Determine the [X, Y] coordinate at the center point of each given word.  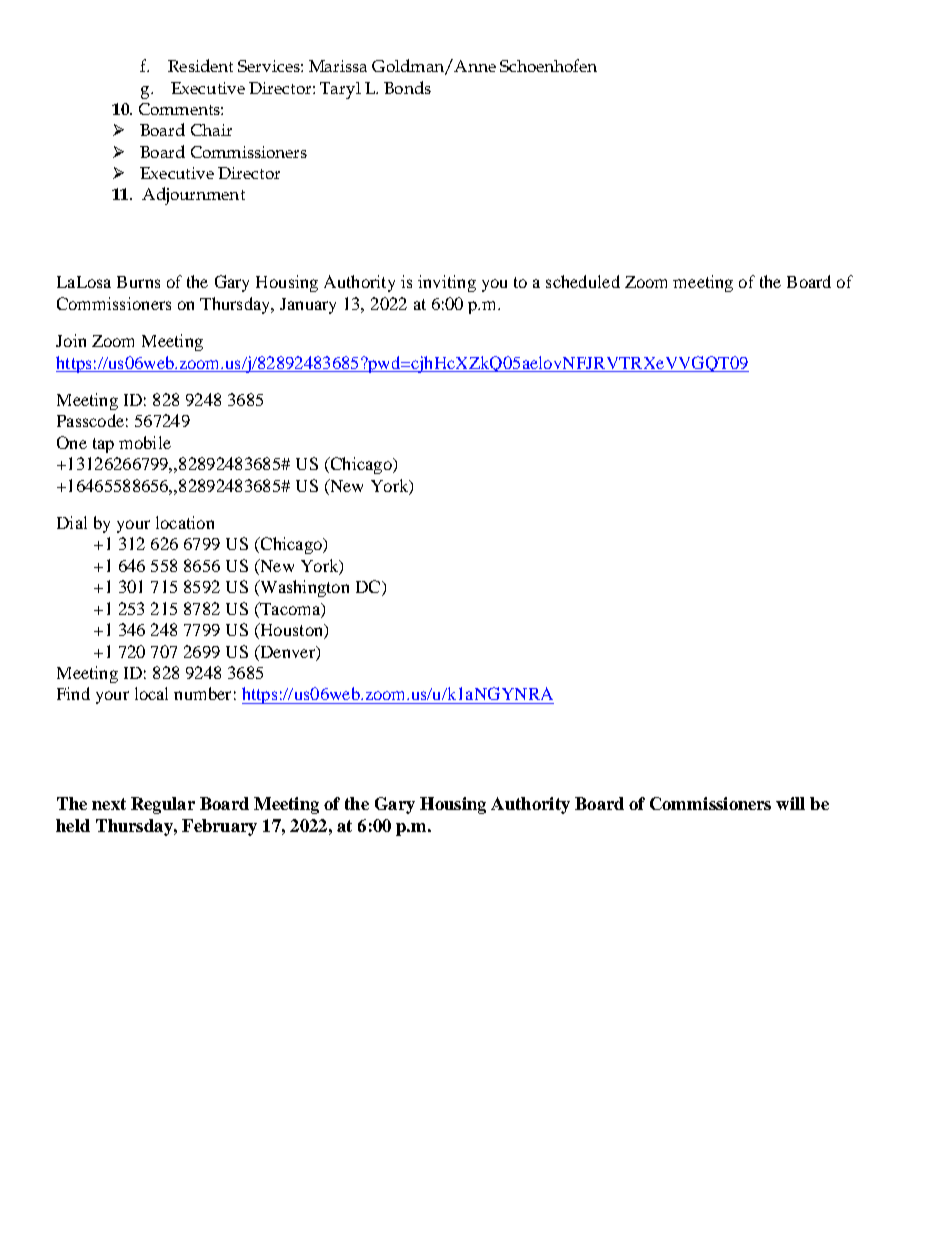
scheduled [583, 281]
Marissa [338, 66]
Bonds [407, 87]
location [185, 522]
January [308, 306]
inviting [447, 283]
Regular [163, 805]
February [219, 827]
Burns [138, 282]
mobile [145, 442]
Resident [200, 65]
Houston [291, 631]
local [151, 693]
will [790, 803]
